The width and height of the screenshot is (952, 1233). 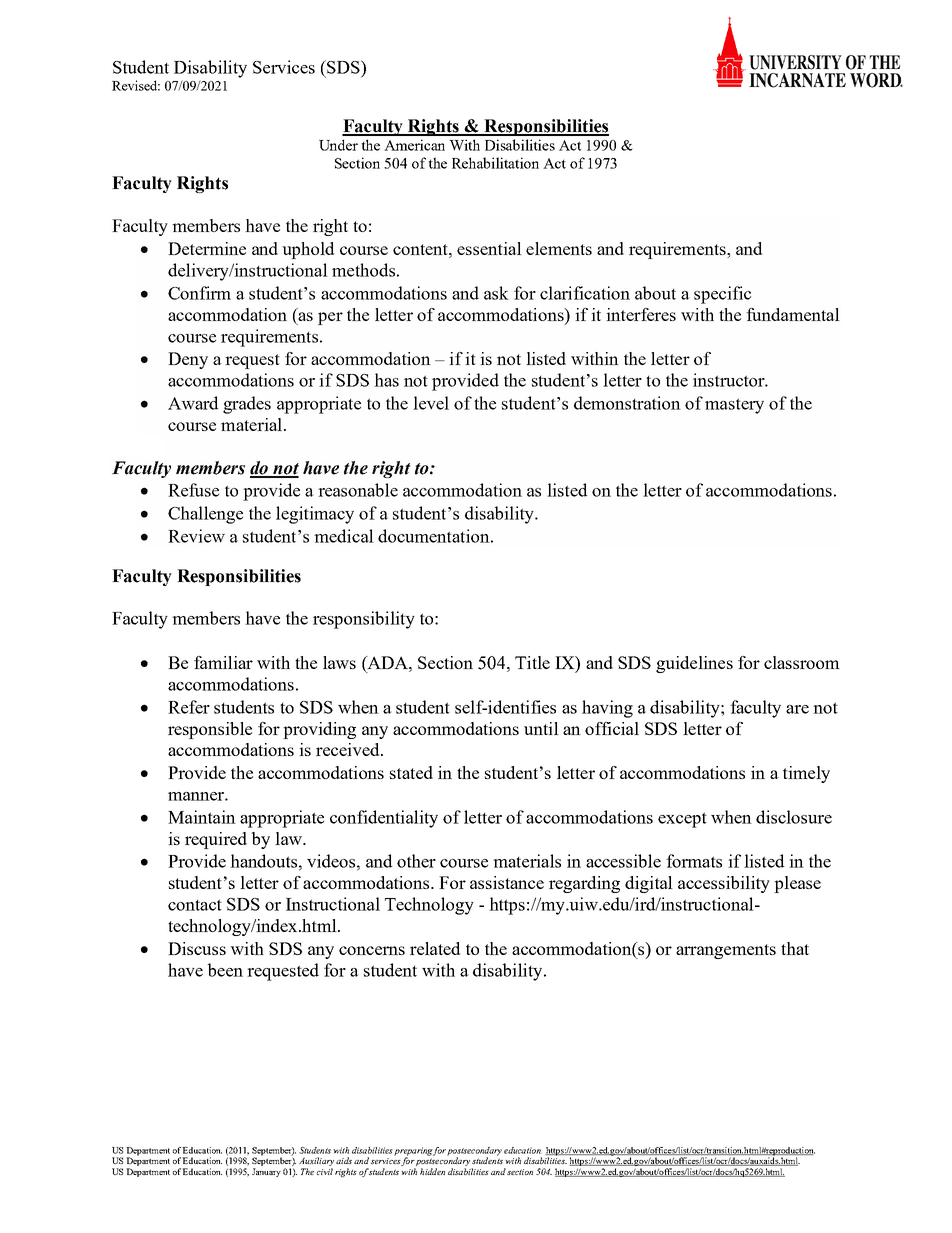 What do you see at coordinates (722, 295) in the screenshot?
I see `specific` at bounding box center [722, 295].
